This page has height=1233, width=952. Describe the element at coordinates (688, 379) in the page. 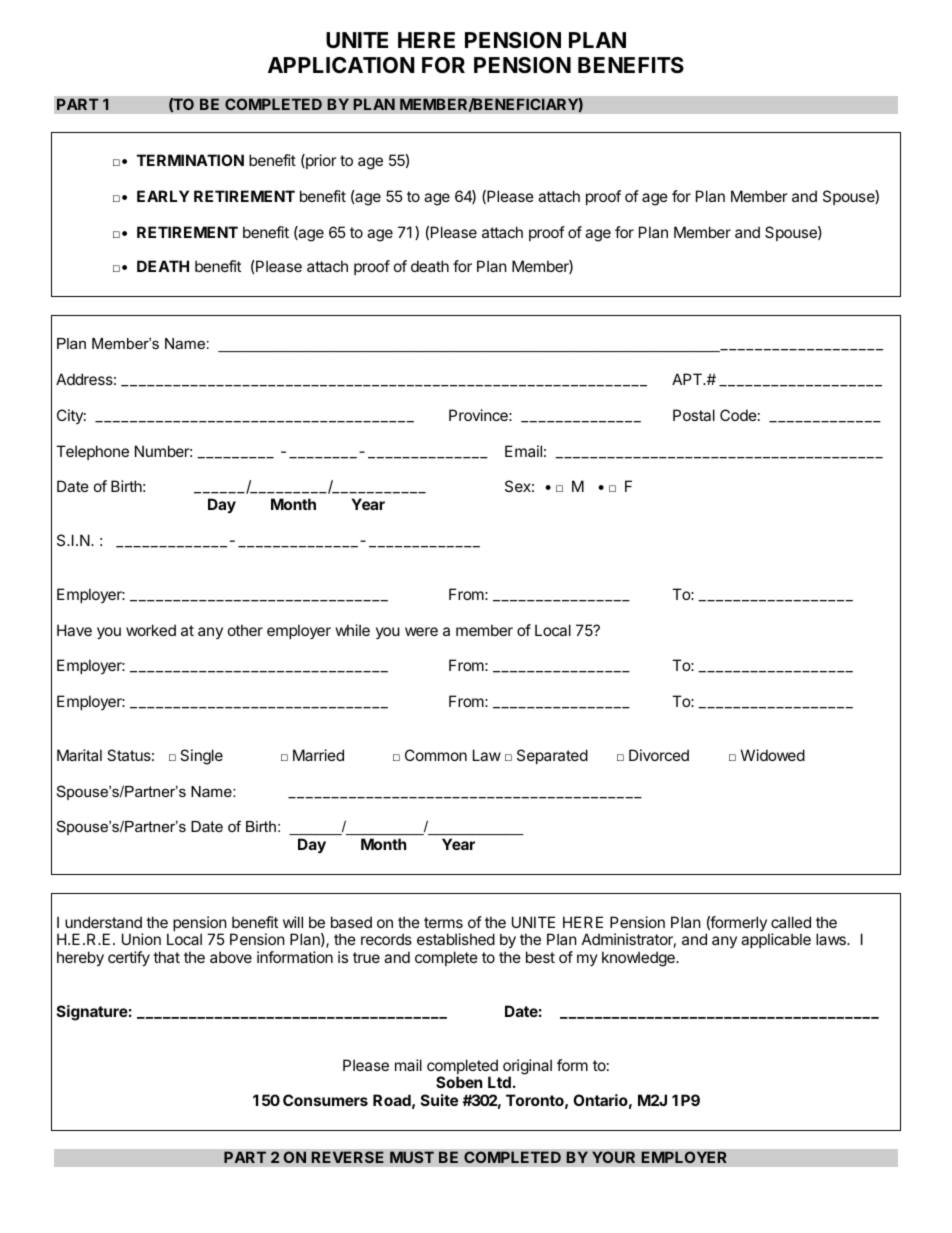

I see `APT` at that location.
